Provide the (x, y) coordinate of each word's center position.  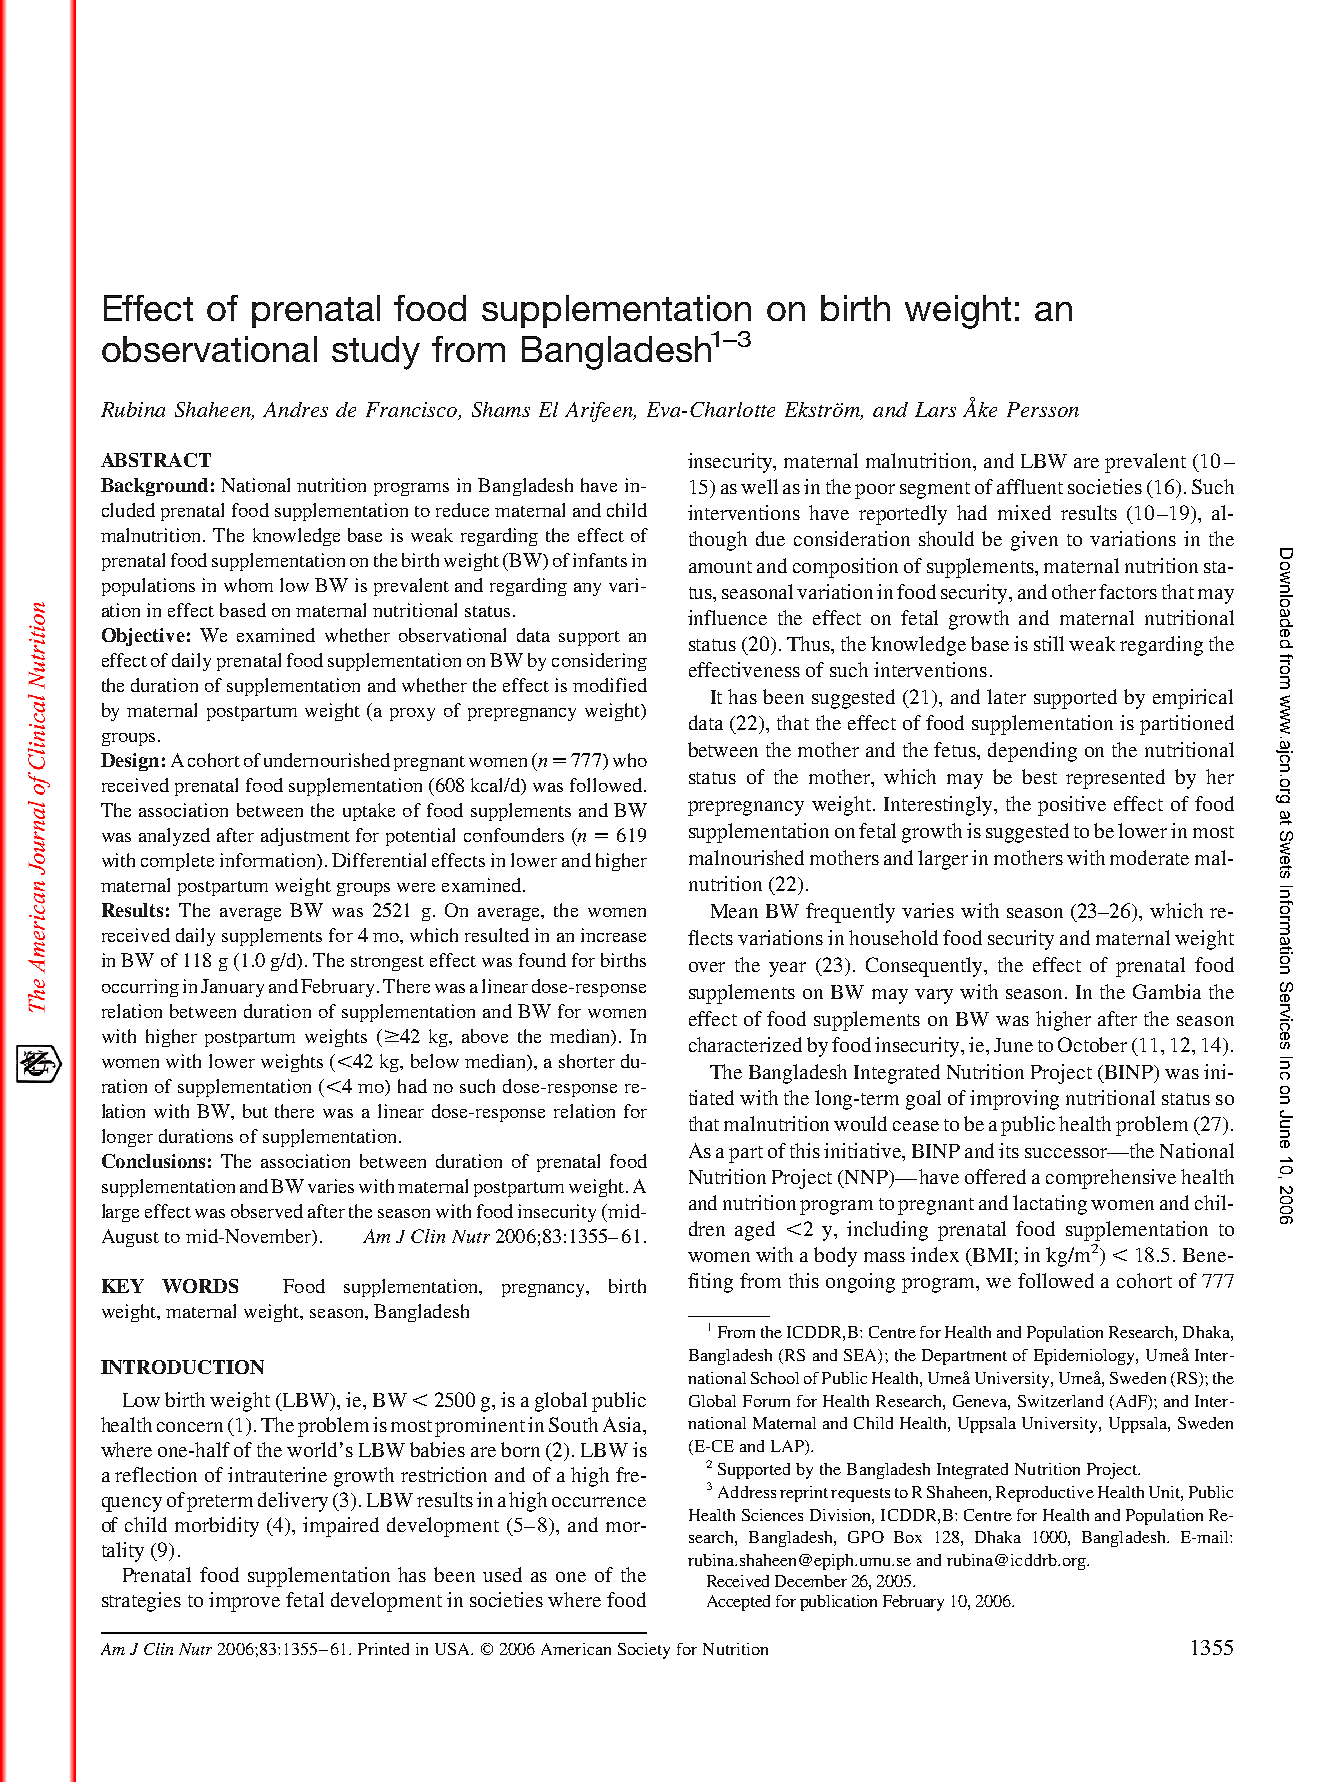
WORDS (200, 1286)
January (232, 988)
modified (610, 685)
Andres (295, 409)
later (1006, 696)
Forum (766, 1401)
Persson (1043, 409)
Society (644, 1651)
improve (244, 1602)
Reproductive (1045, 1494)
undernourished (327, 760)
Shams (501, 409)
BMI (991, 1255)
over (707, 967)
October (1092, 1044)
